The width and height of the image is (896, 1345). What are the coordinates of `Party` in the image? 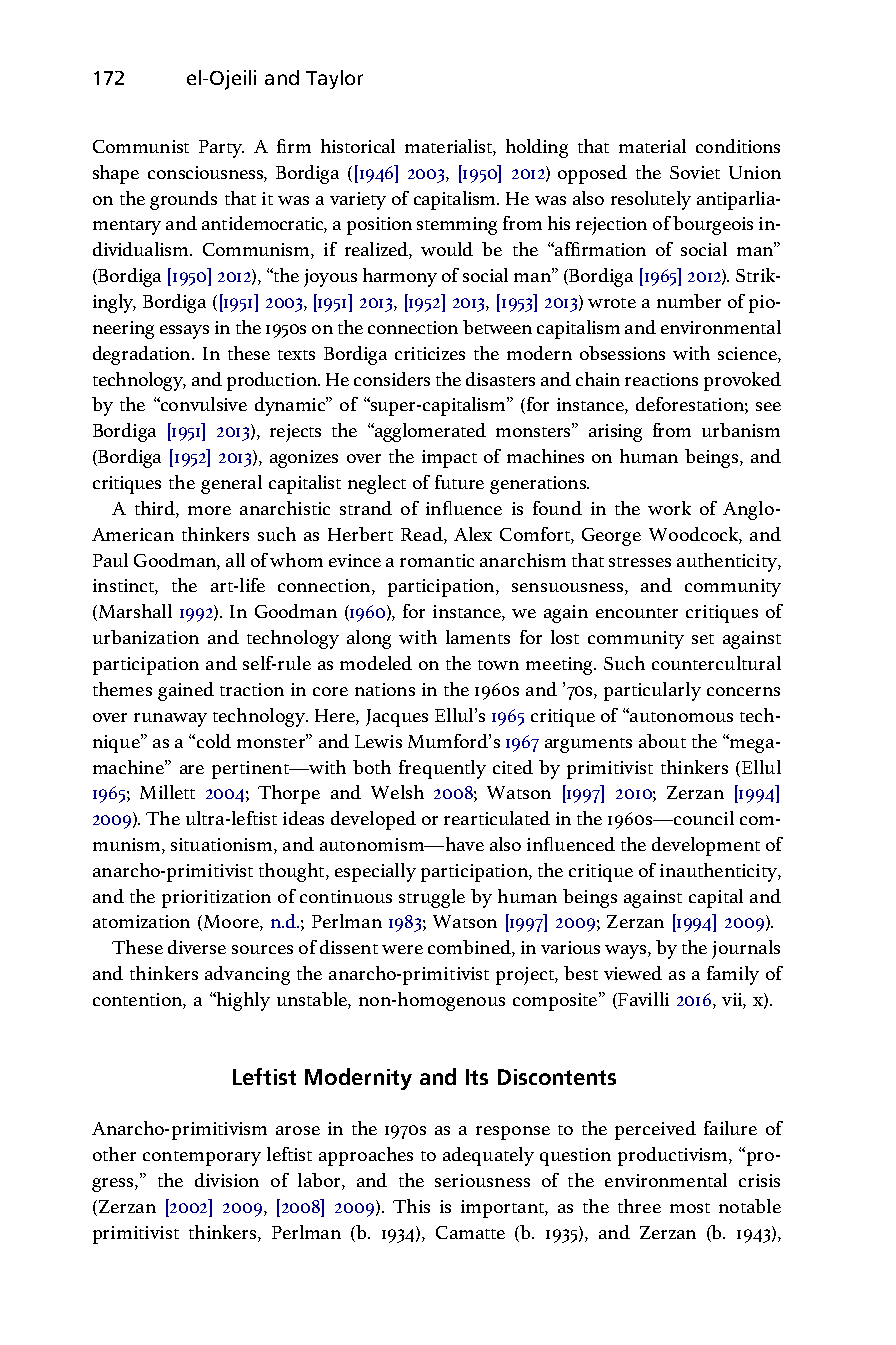 It's located at (221, 149).
